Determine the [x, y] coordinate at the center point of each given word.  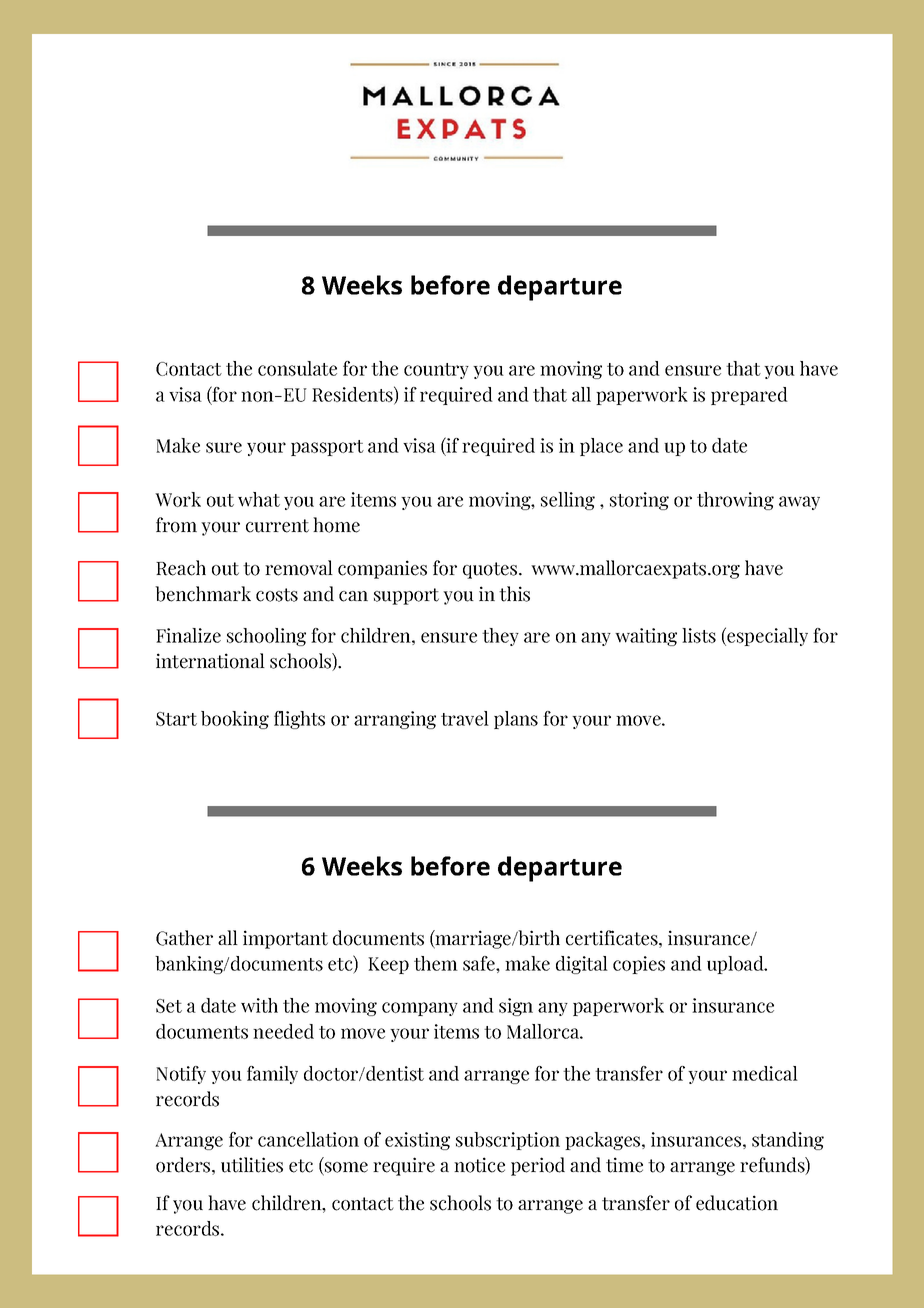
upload [736, 965]
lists [699, 635]
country [436, 371]
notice [479, 1165]
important [285, 939]
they [500, 637]
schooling [266, 637]
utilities [252, 1165]
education [737, 1203]
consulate [297, 368]
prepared [749, 396]
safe [480, 963]
